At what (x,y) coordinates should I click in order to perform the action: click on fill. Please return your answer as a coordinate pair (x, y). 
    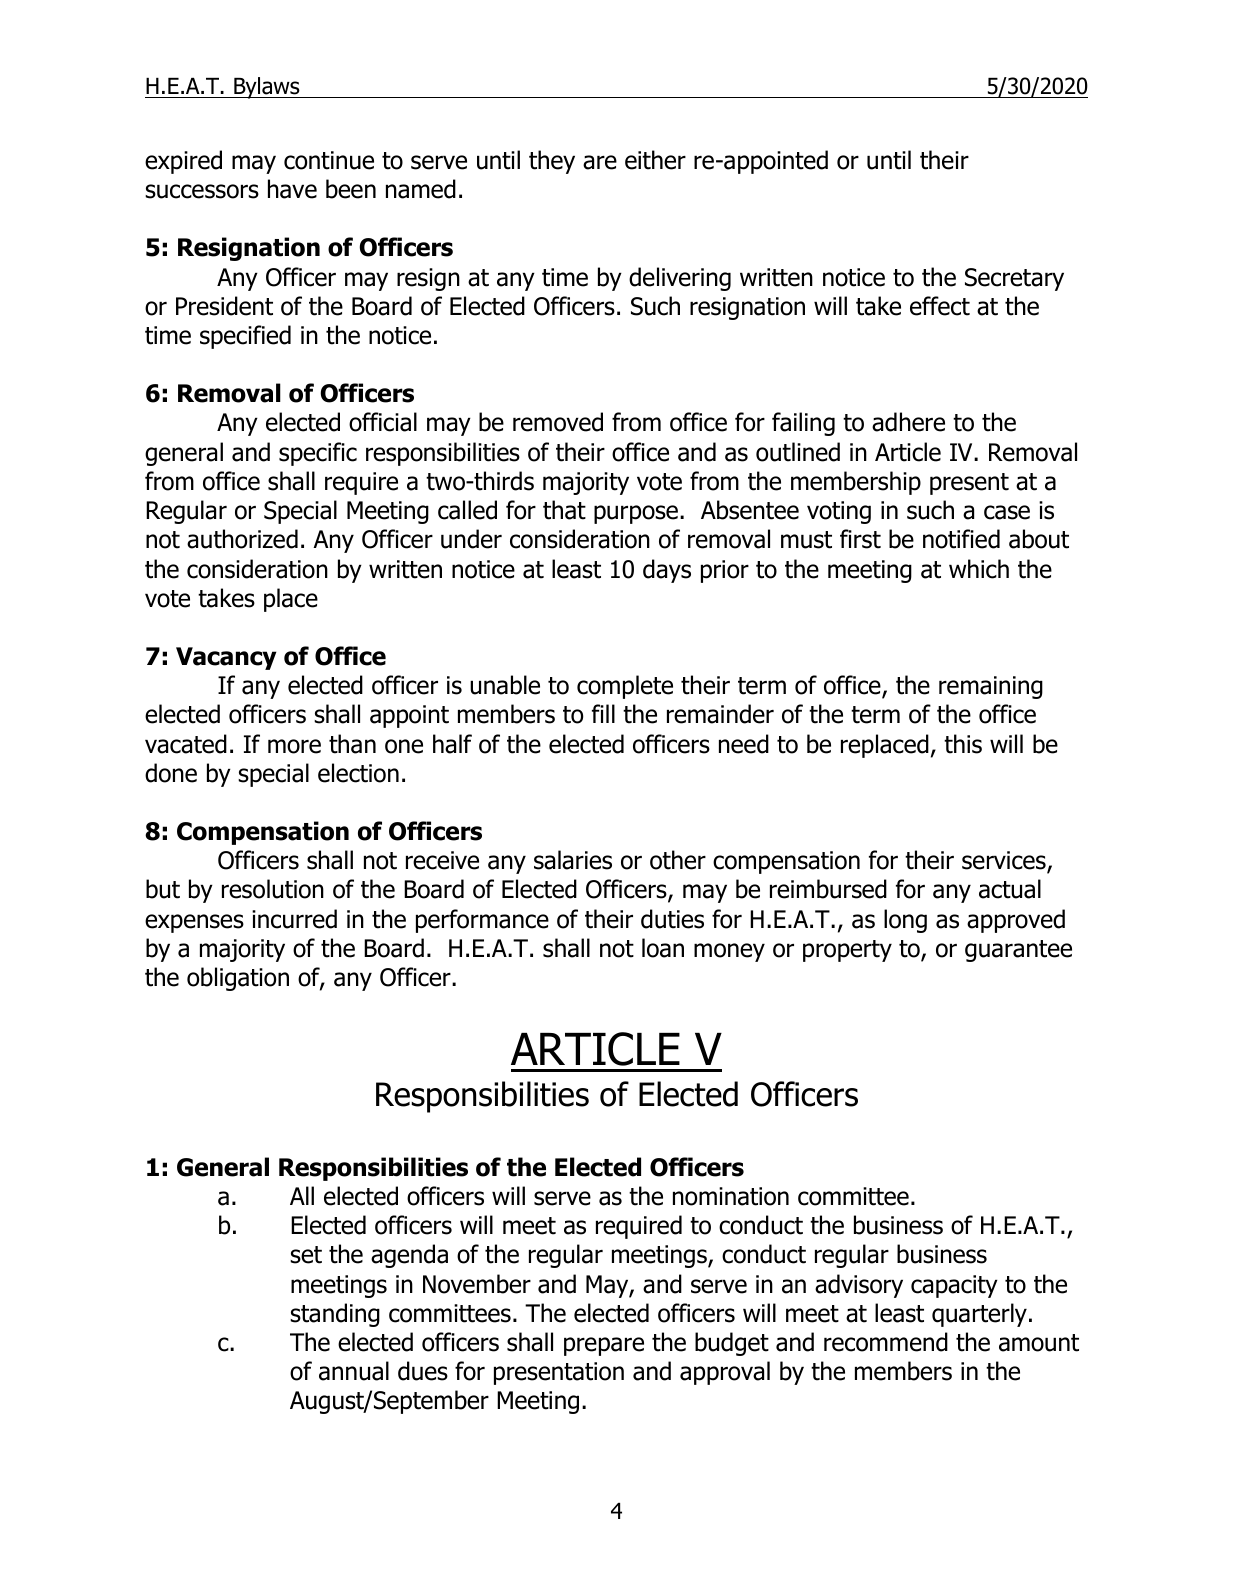
    Looking at the image, I should click on (603, 713).
